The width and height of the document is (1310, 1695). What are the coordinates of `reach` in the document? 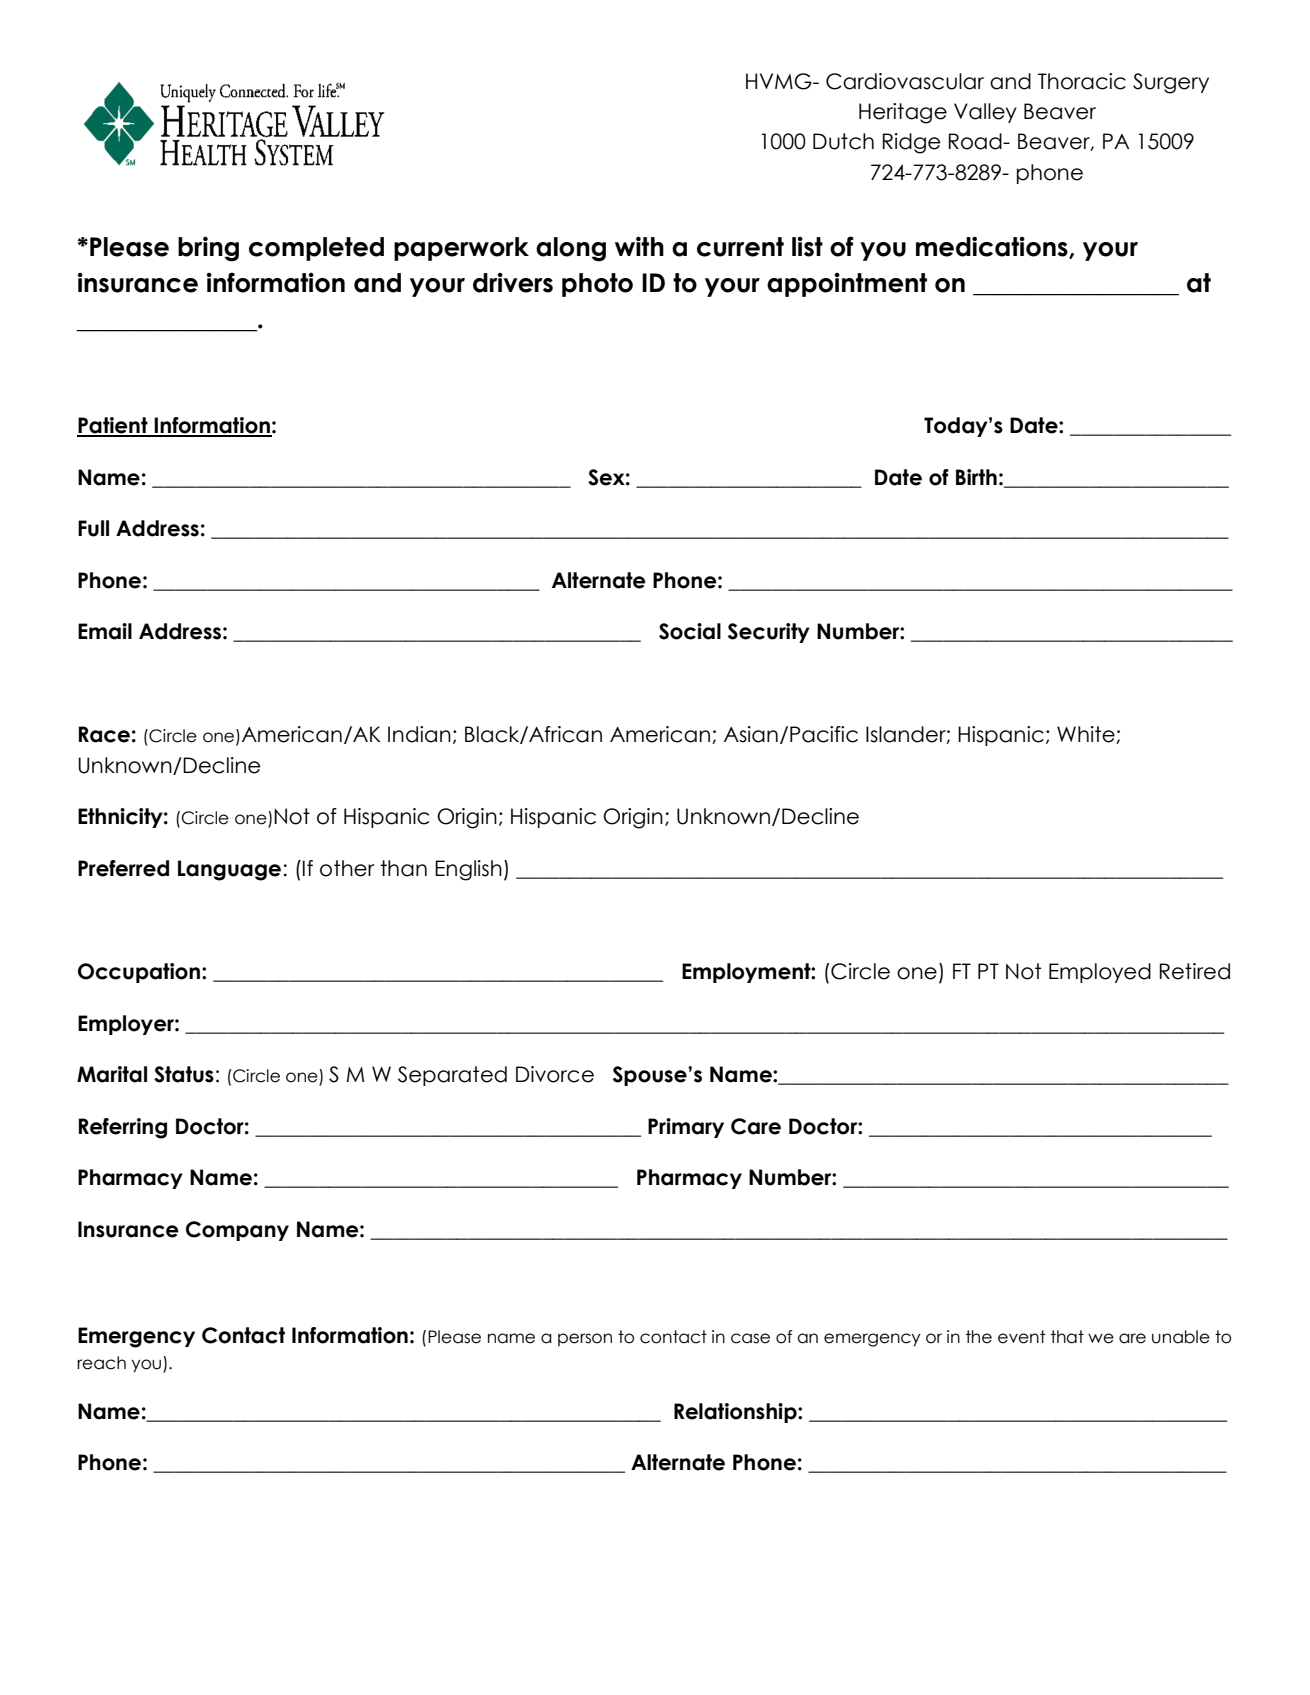 It's located at (101, 1363).
